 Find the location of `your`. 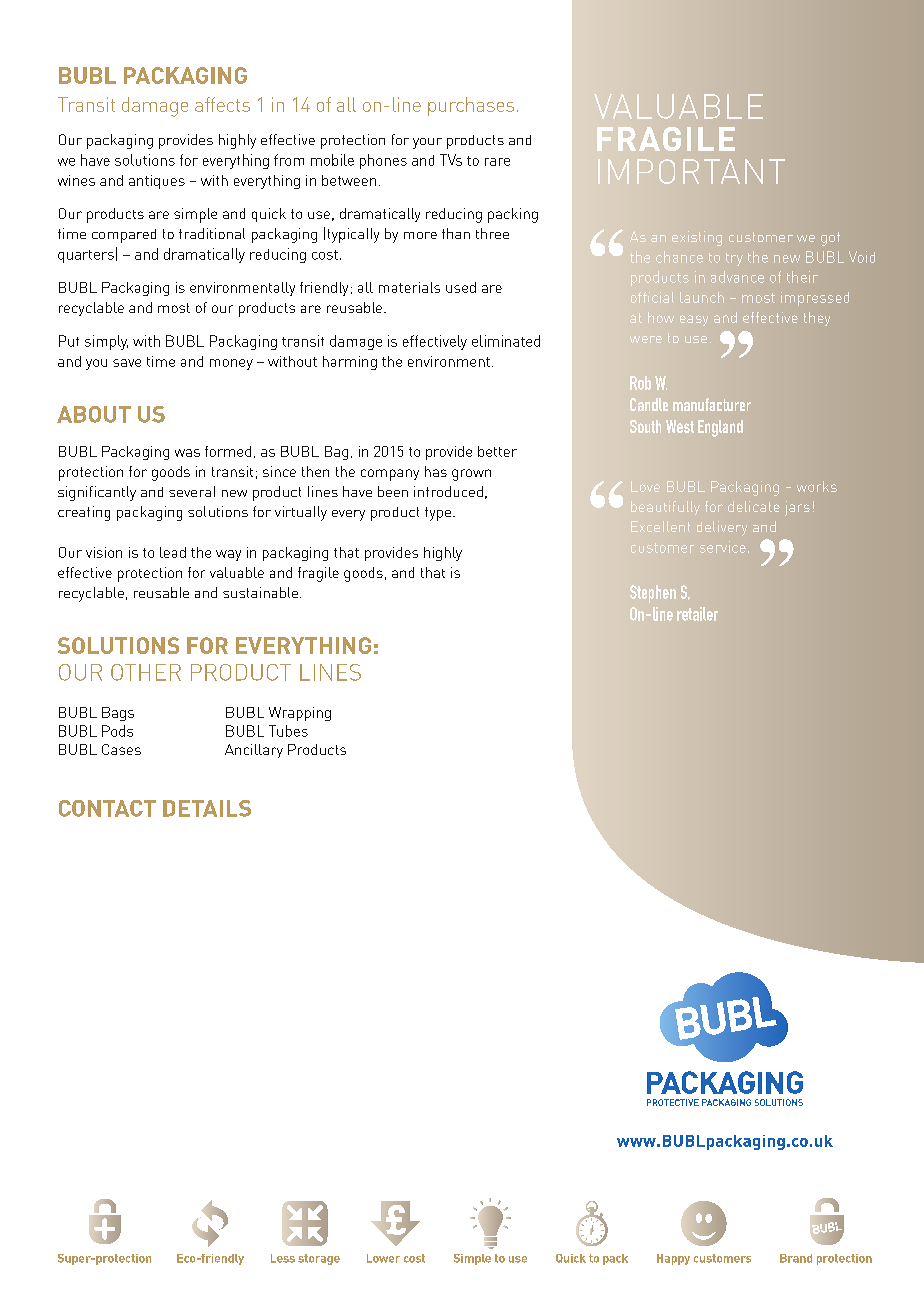

your is located at coordinates (427, 143).
